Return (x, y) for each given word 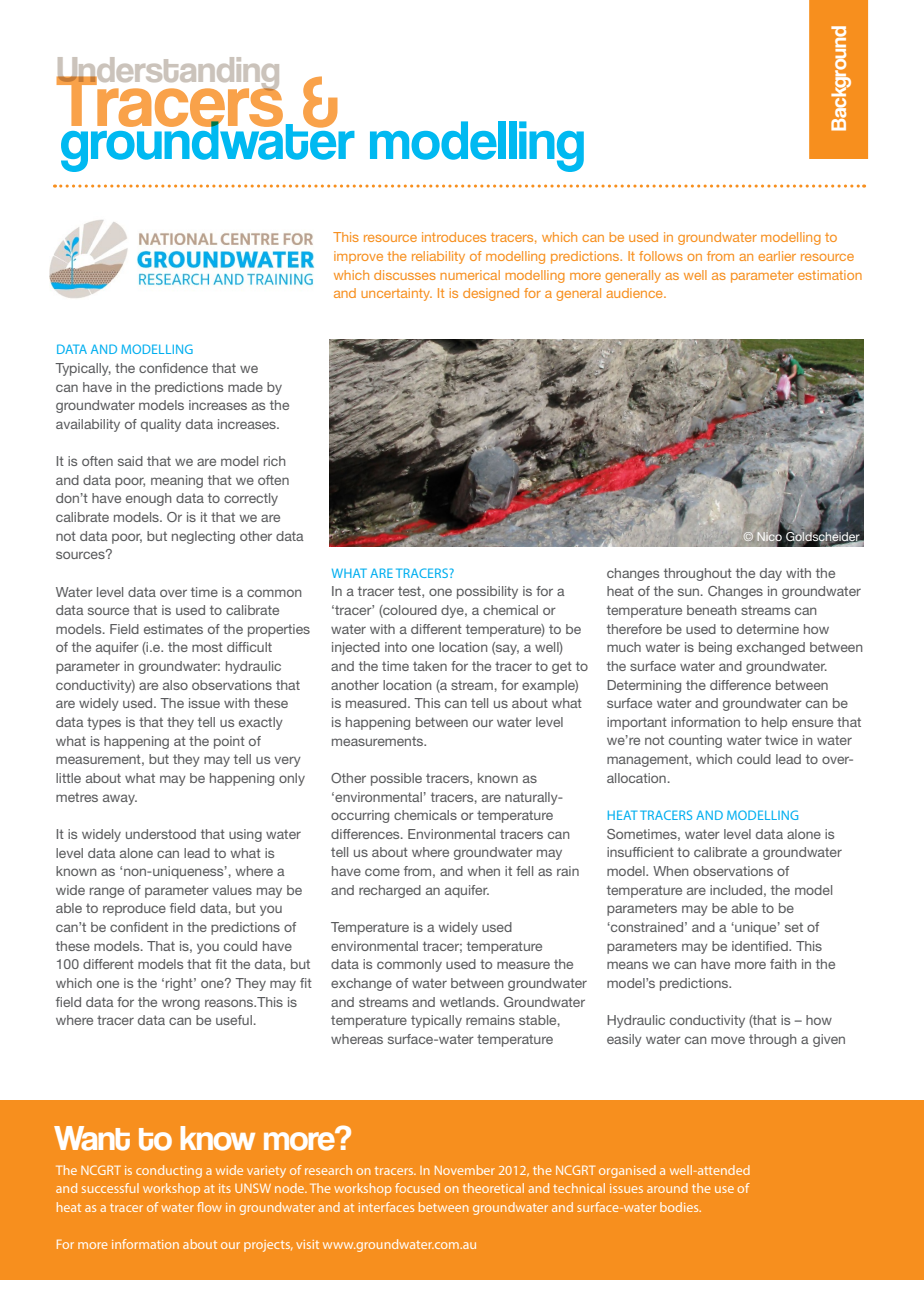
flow (209, 1207)
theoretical (493, 1188)
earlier (777, 256)
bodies (680, 1207)
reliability (438, 257)
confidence (173, 368)
